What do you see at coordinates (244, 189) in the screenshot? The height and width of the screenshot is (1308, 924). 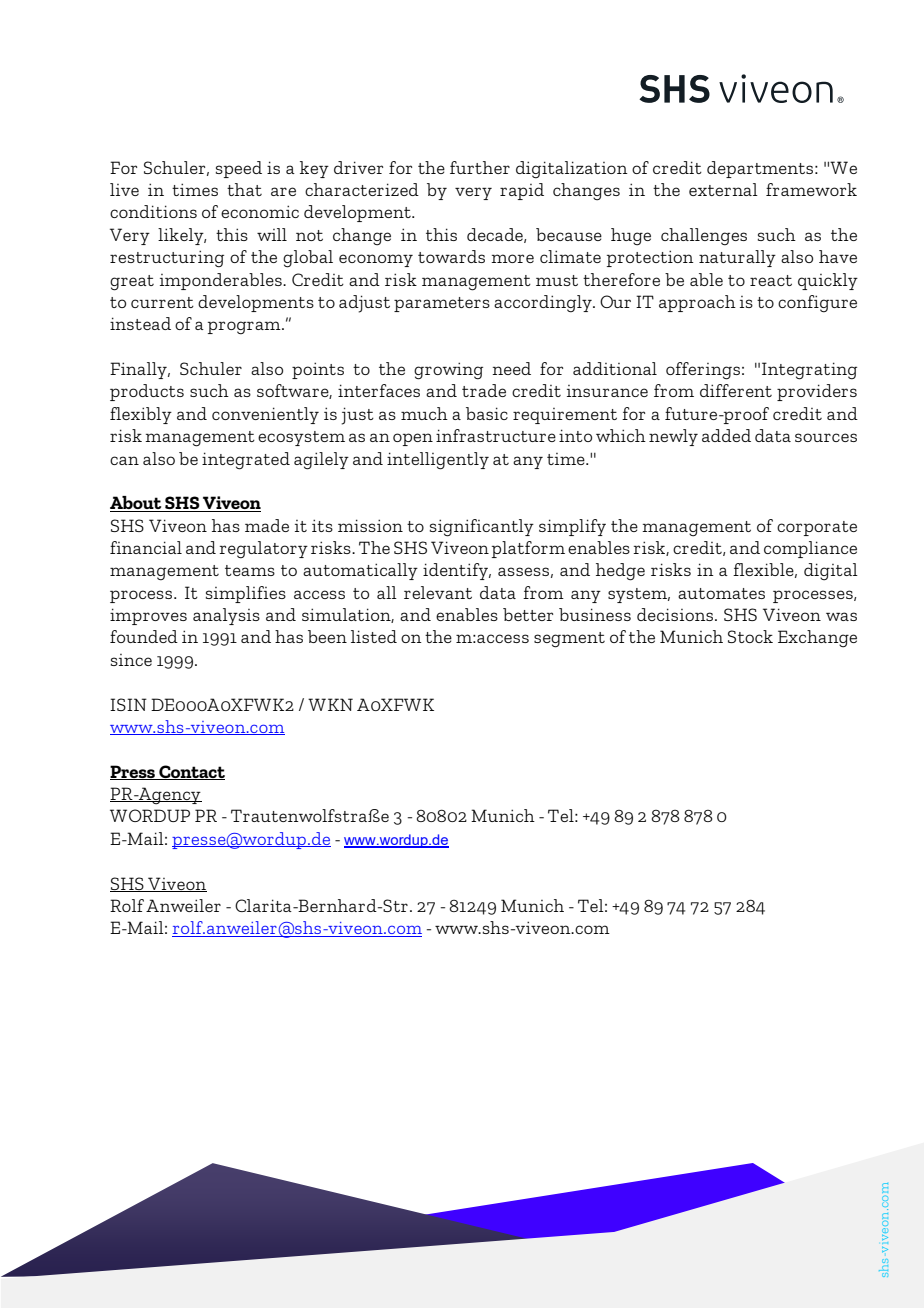 I see `that` at bounding box center [244, 189].
